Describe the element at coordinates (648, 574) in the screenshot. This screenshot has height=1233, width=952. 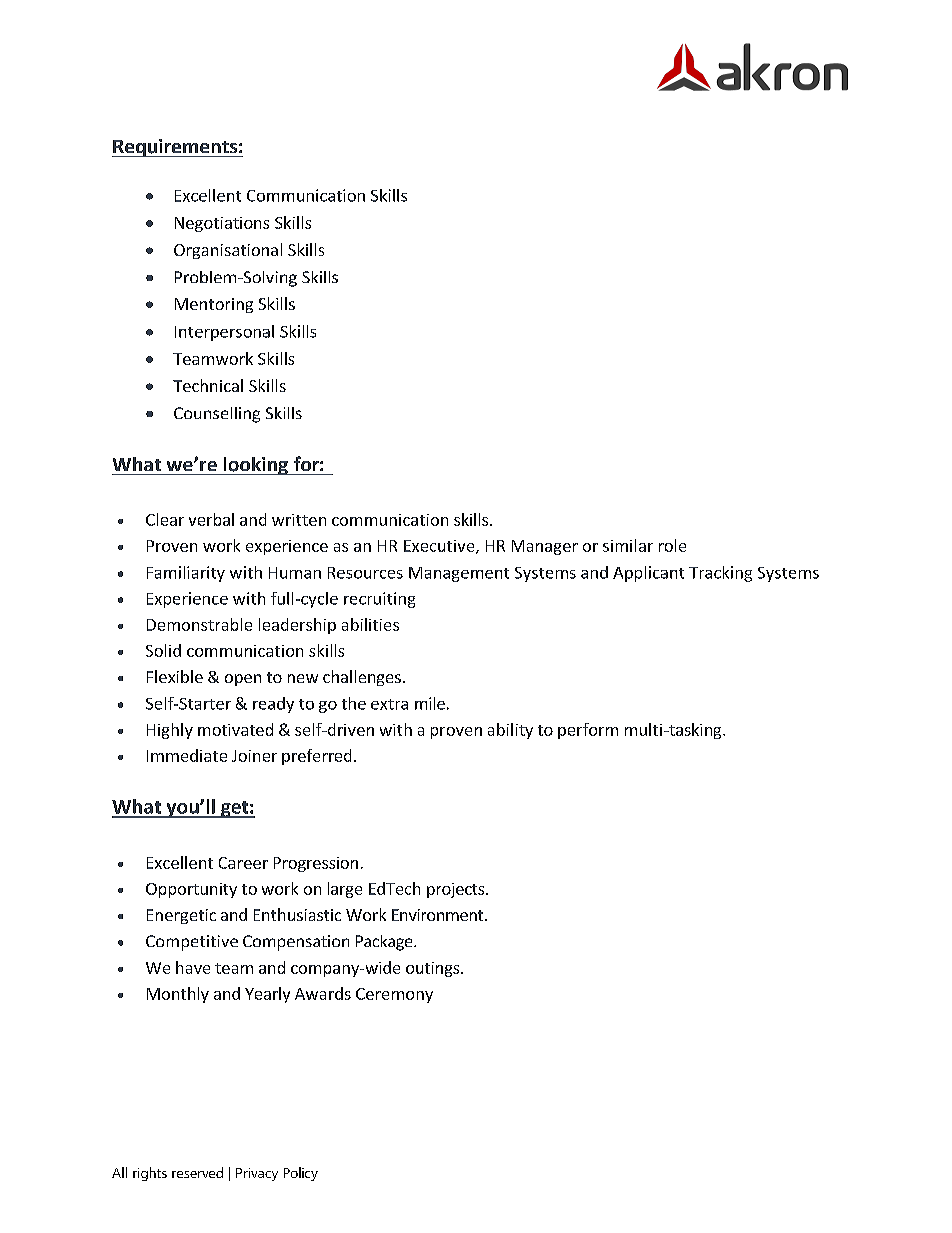
I see `Applicant` at that location.
